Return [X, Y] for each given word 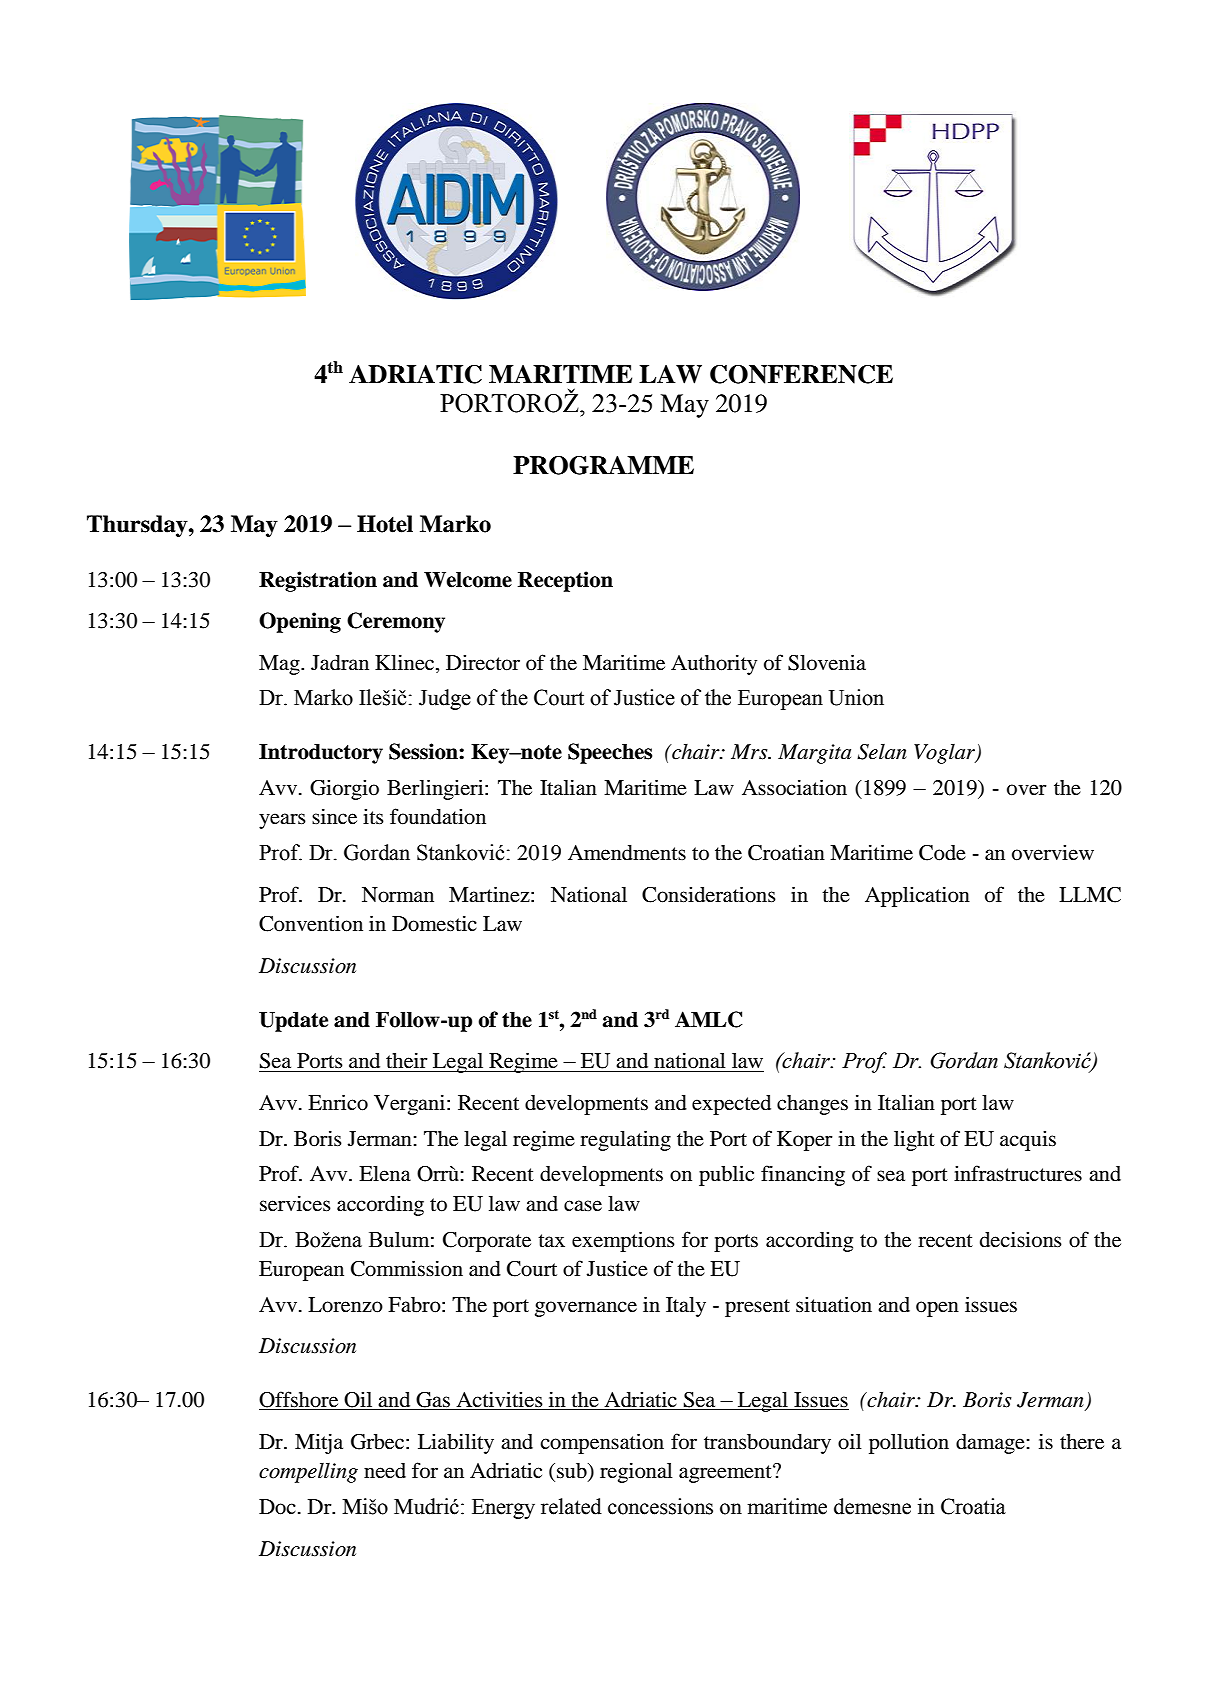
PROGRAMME [603, 465]
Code [942, 853]
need [385, 1471]
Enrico [338, 1102]
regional [636, 1472]
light [914, 1140]
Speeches [610, 753]
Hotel [385, 524]
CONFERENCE [801, 374]
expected [731, 1105]
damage [990, 1444]
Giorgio [344, 790]
